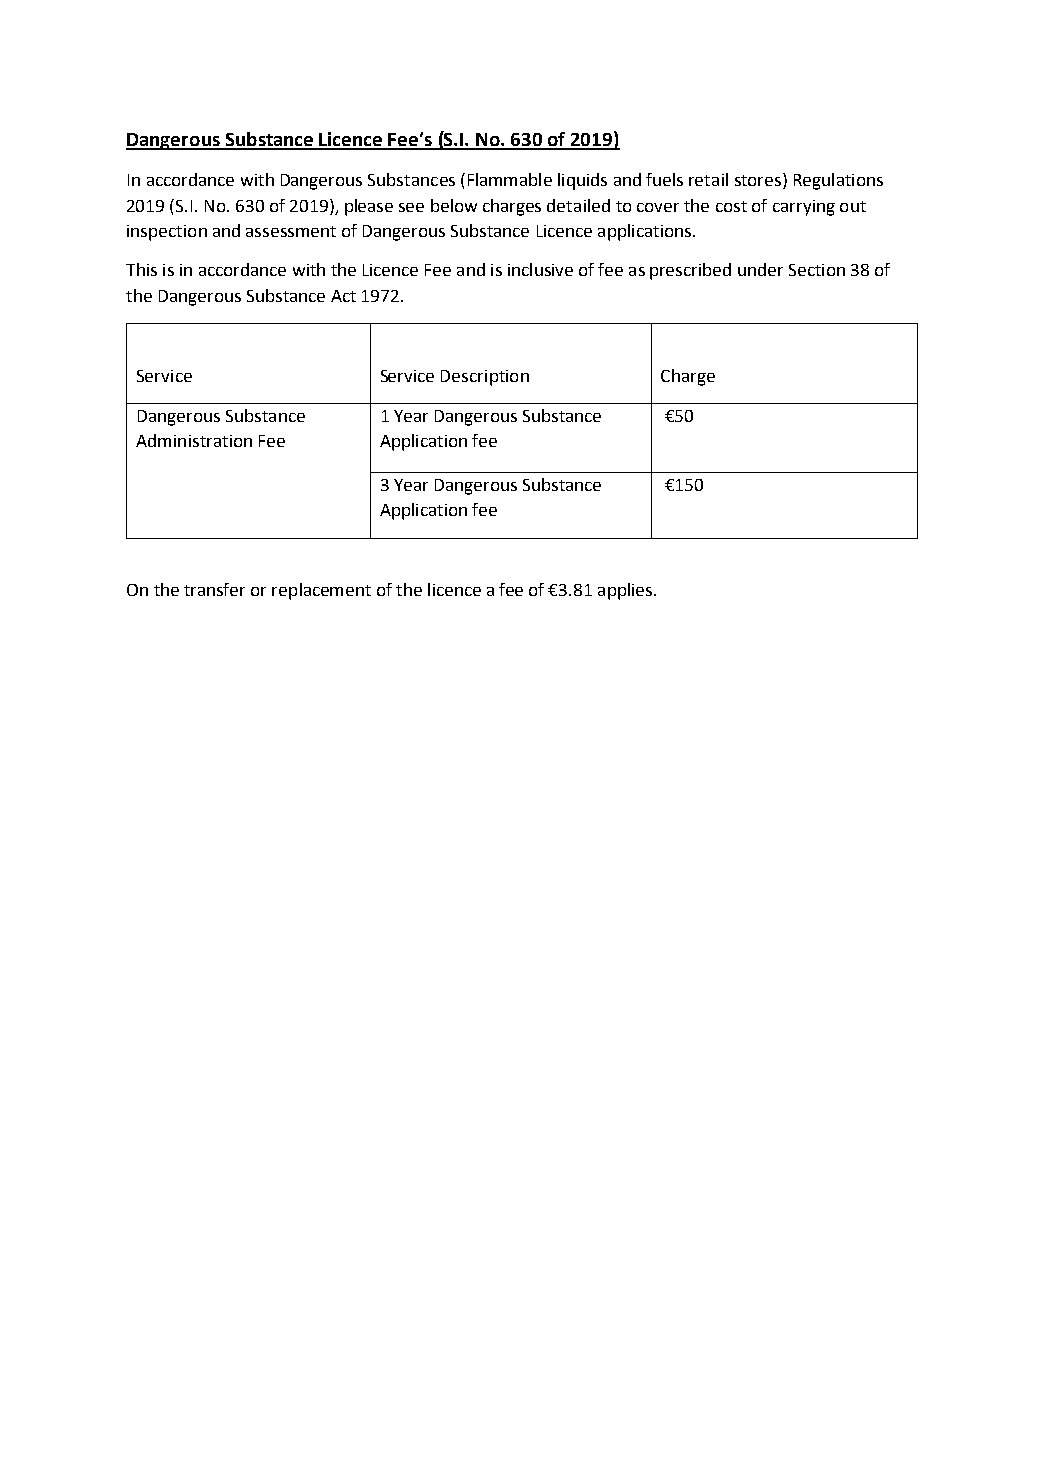  I want to click on Description, so click(485, 378).
